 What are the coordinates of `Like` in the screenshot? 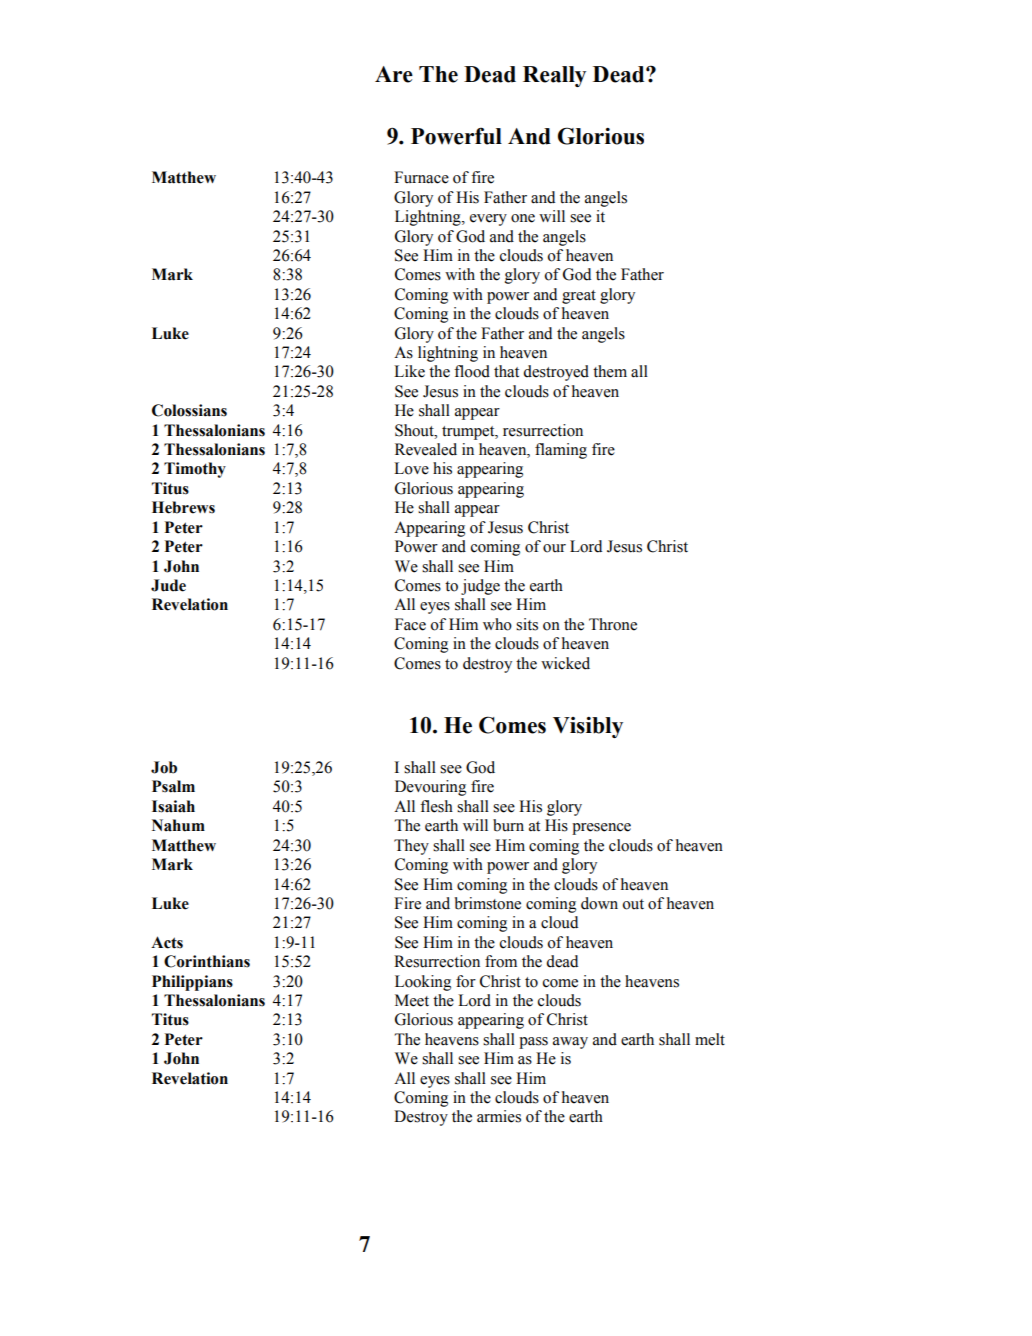 It's located at (409, 371).
